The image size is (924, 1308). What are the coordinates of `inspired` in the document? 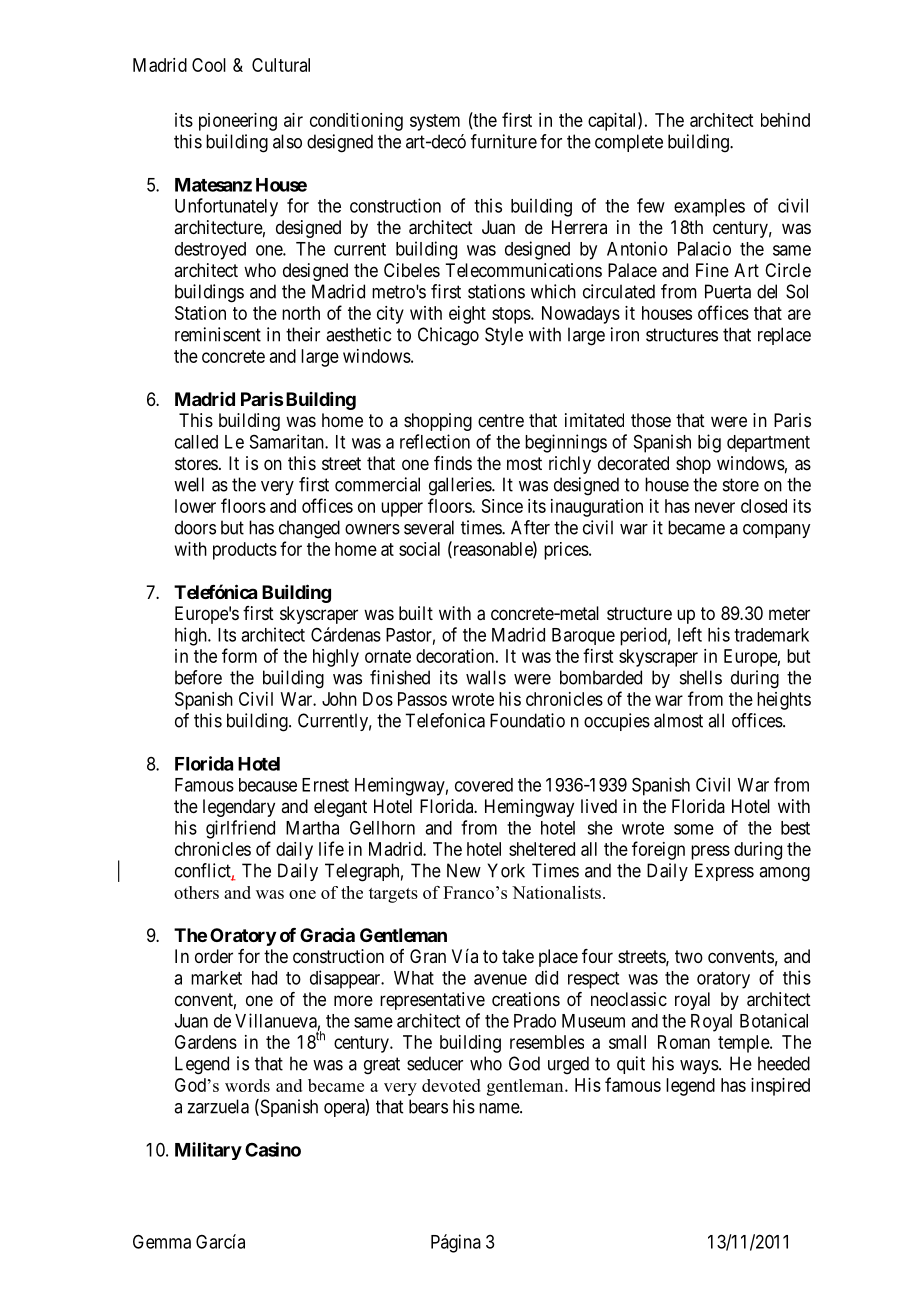 It's located at (780, 1087).
